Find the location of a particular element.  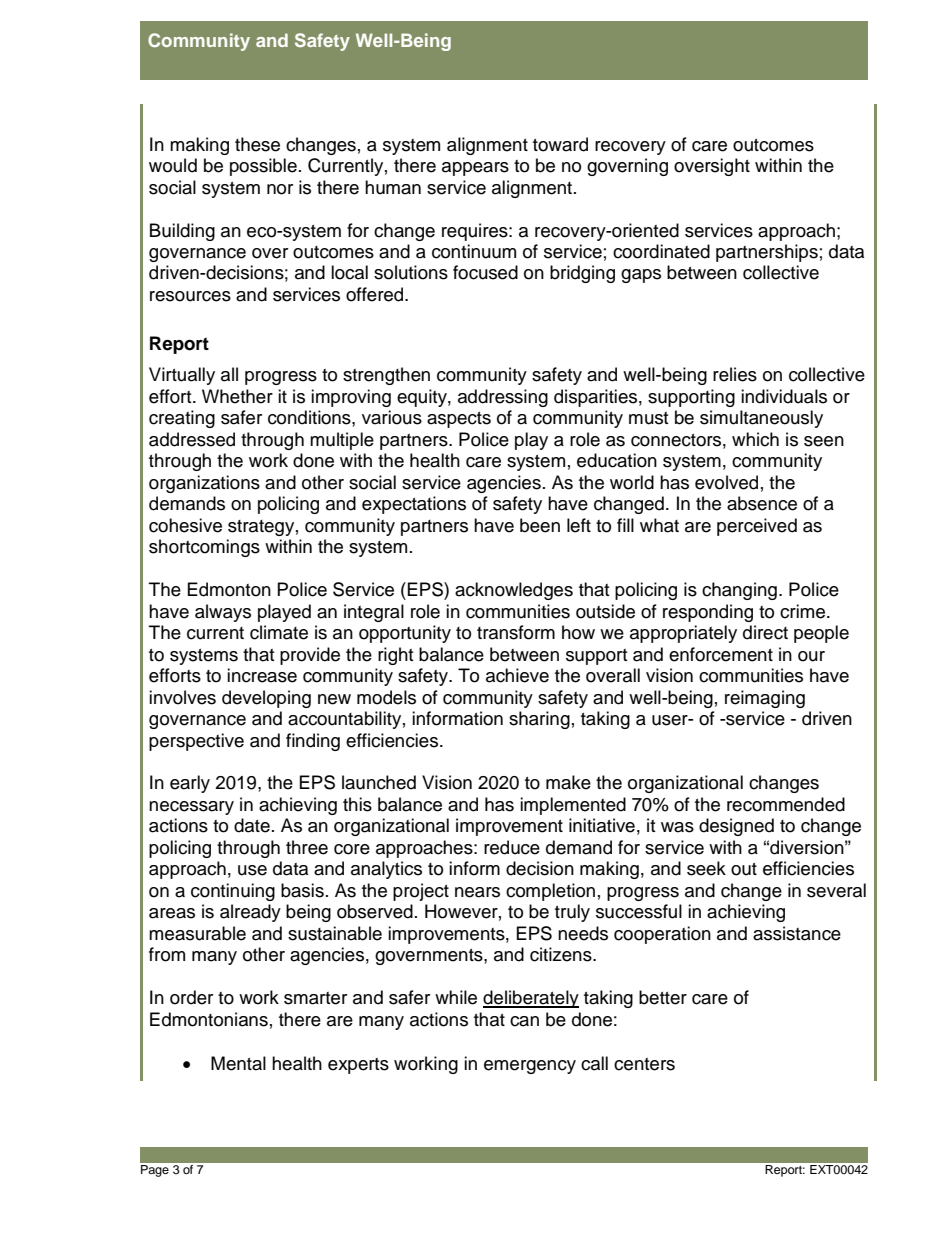

which is located at coordinates (755, 439).
